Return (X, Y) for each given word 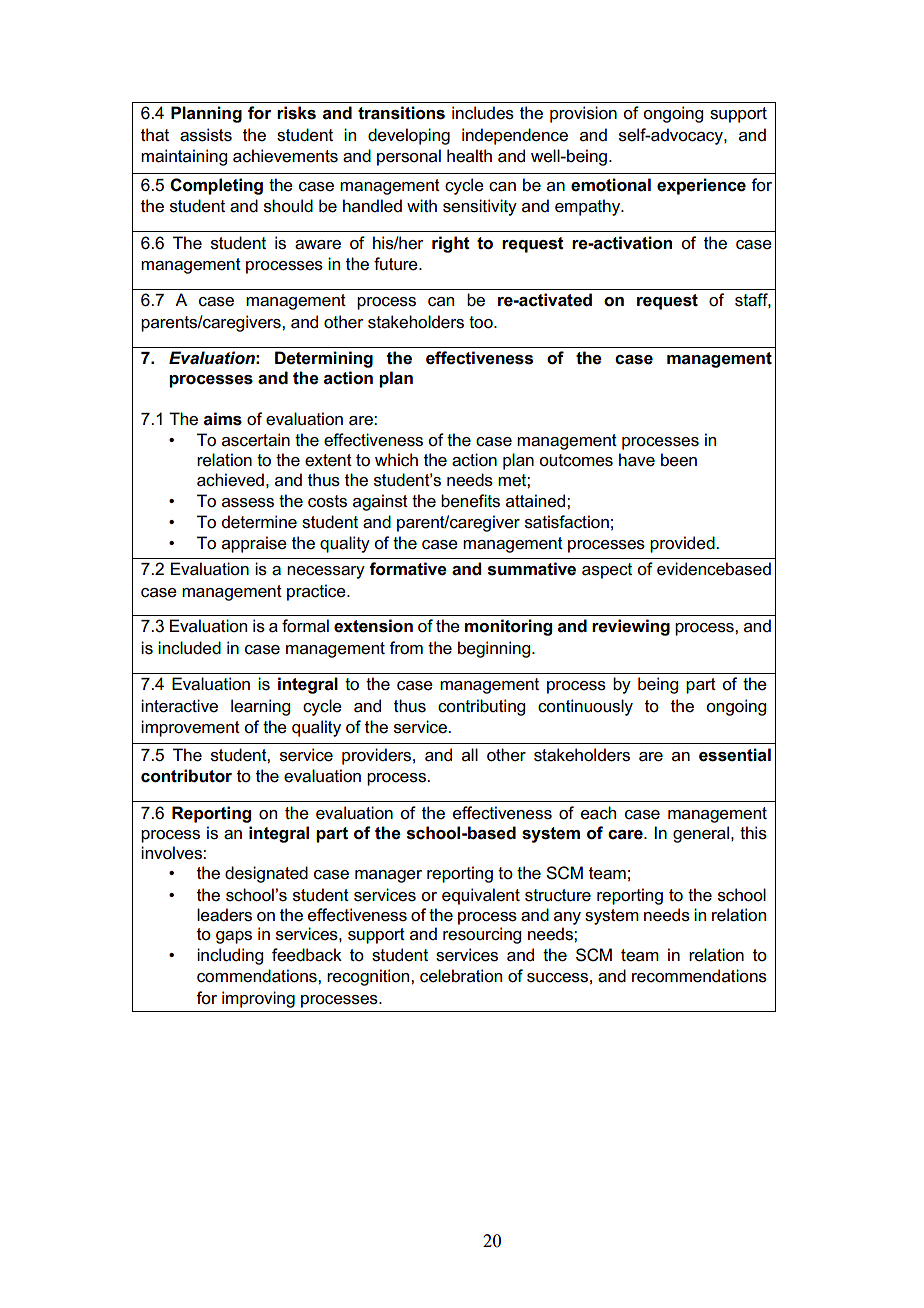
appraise (254, 544)
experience (701, 186)
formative (408, 569)
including (230, 956)
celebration (461, 976)
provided (683, 544)
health (469, 156)
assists (206, 135)
